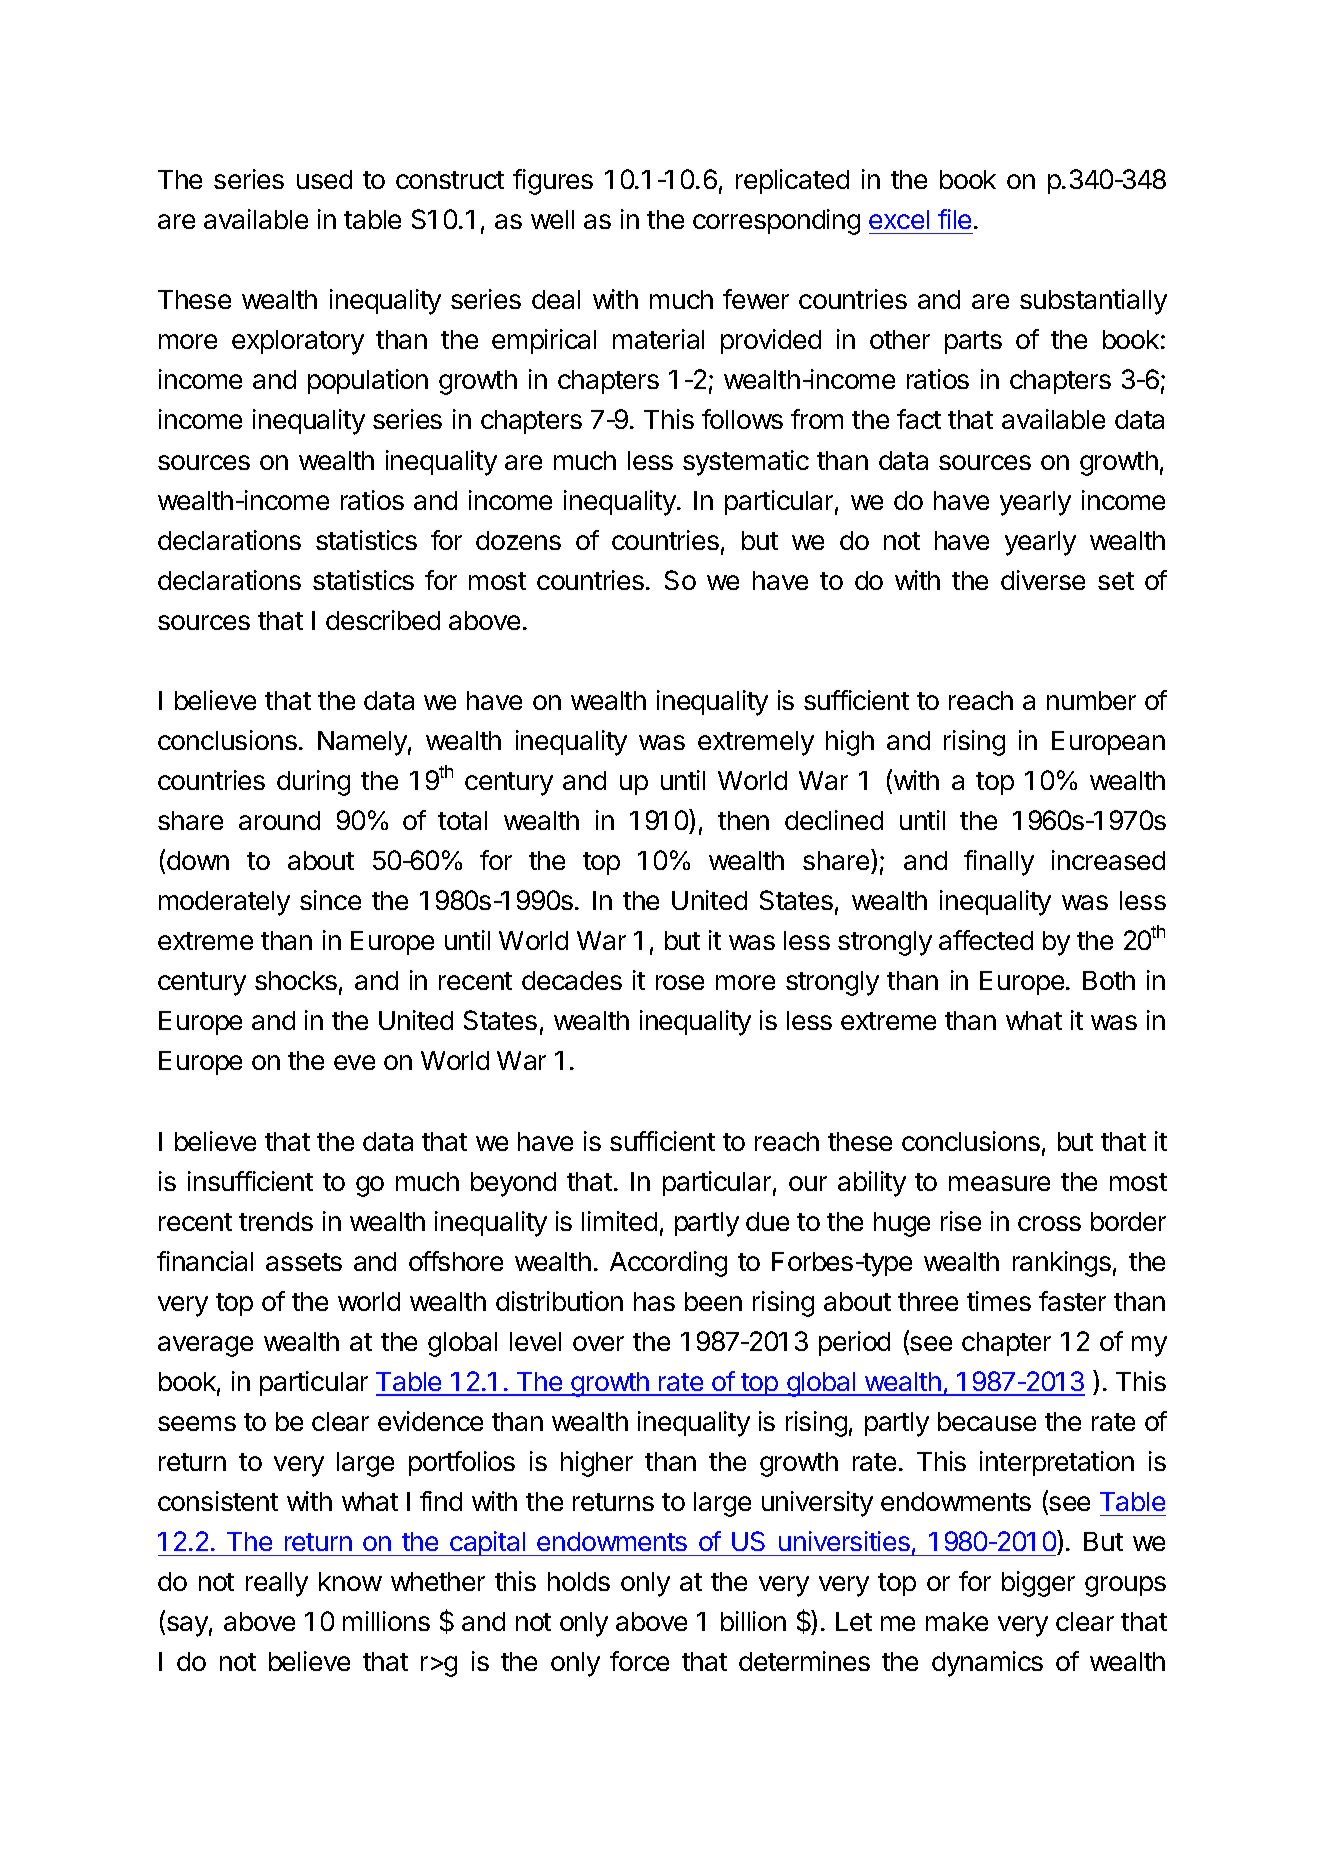 Image resolution: width=1324 pixels, height=1874 pixels. I want to click on number, so click(1091, 700).
